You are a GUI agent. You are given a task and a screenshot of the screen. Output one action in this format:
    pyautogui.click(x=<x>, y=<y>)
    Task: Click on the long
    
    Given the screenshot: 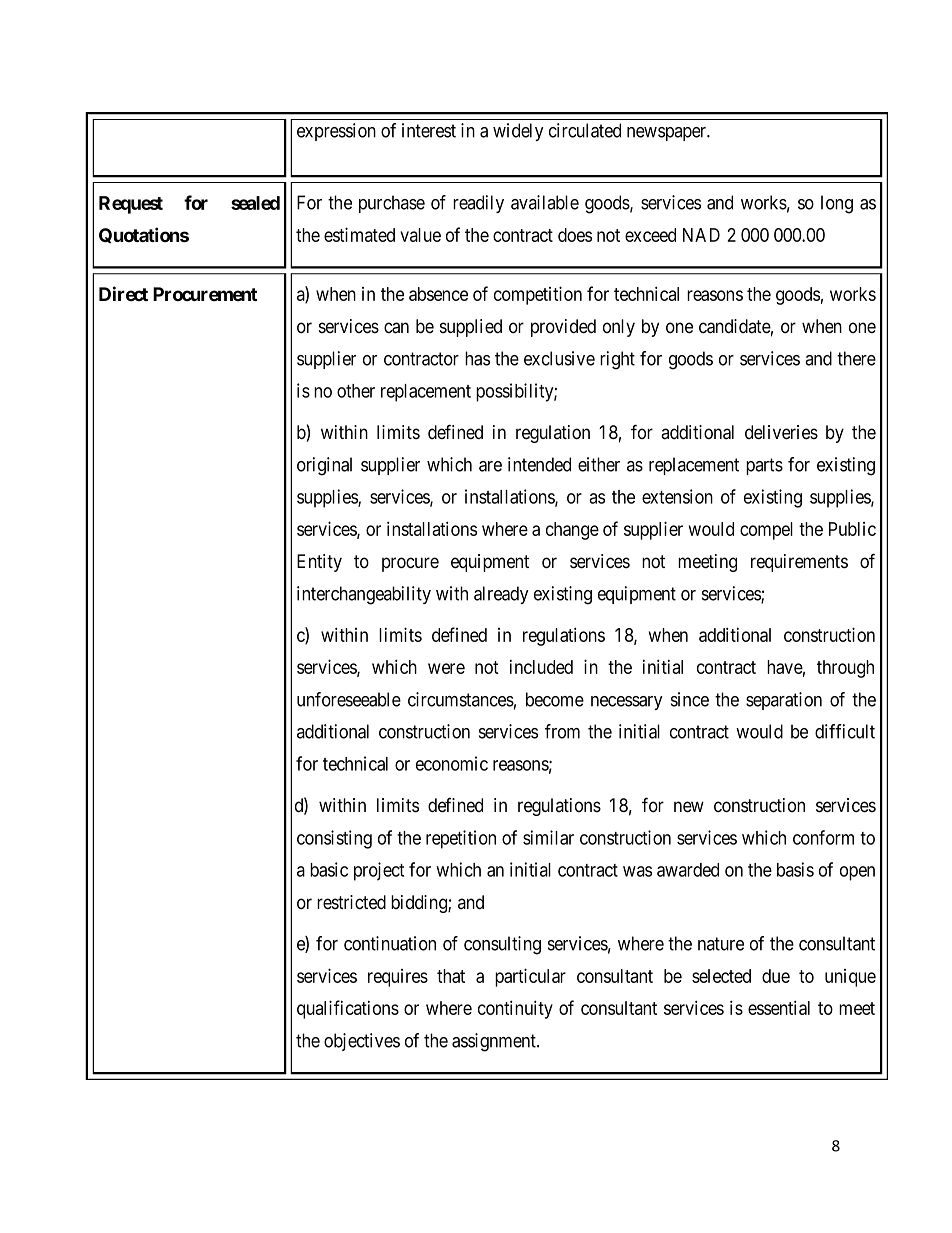 What is the action you would take?
    pyautogui.click(x=837, y=204)
